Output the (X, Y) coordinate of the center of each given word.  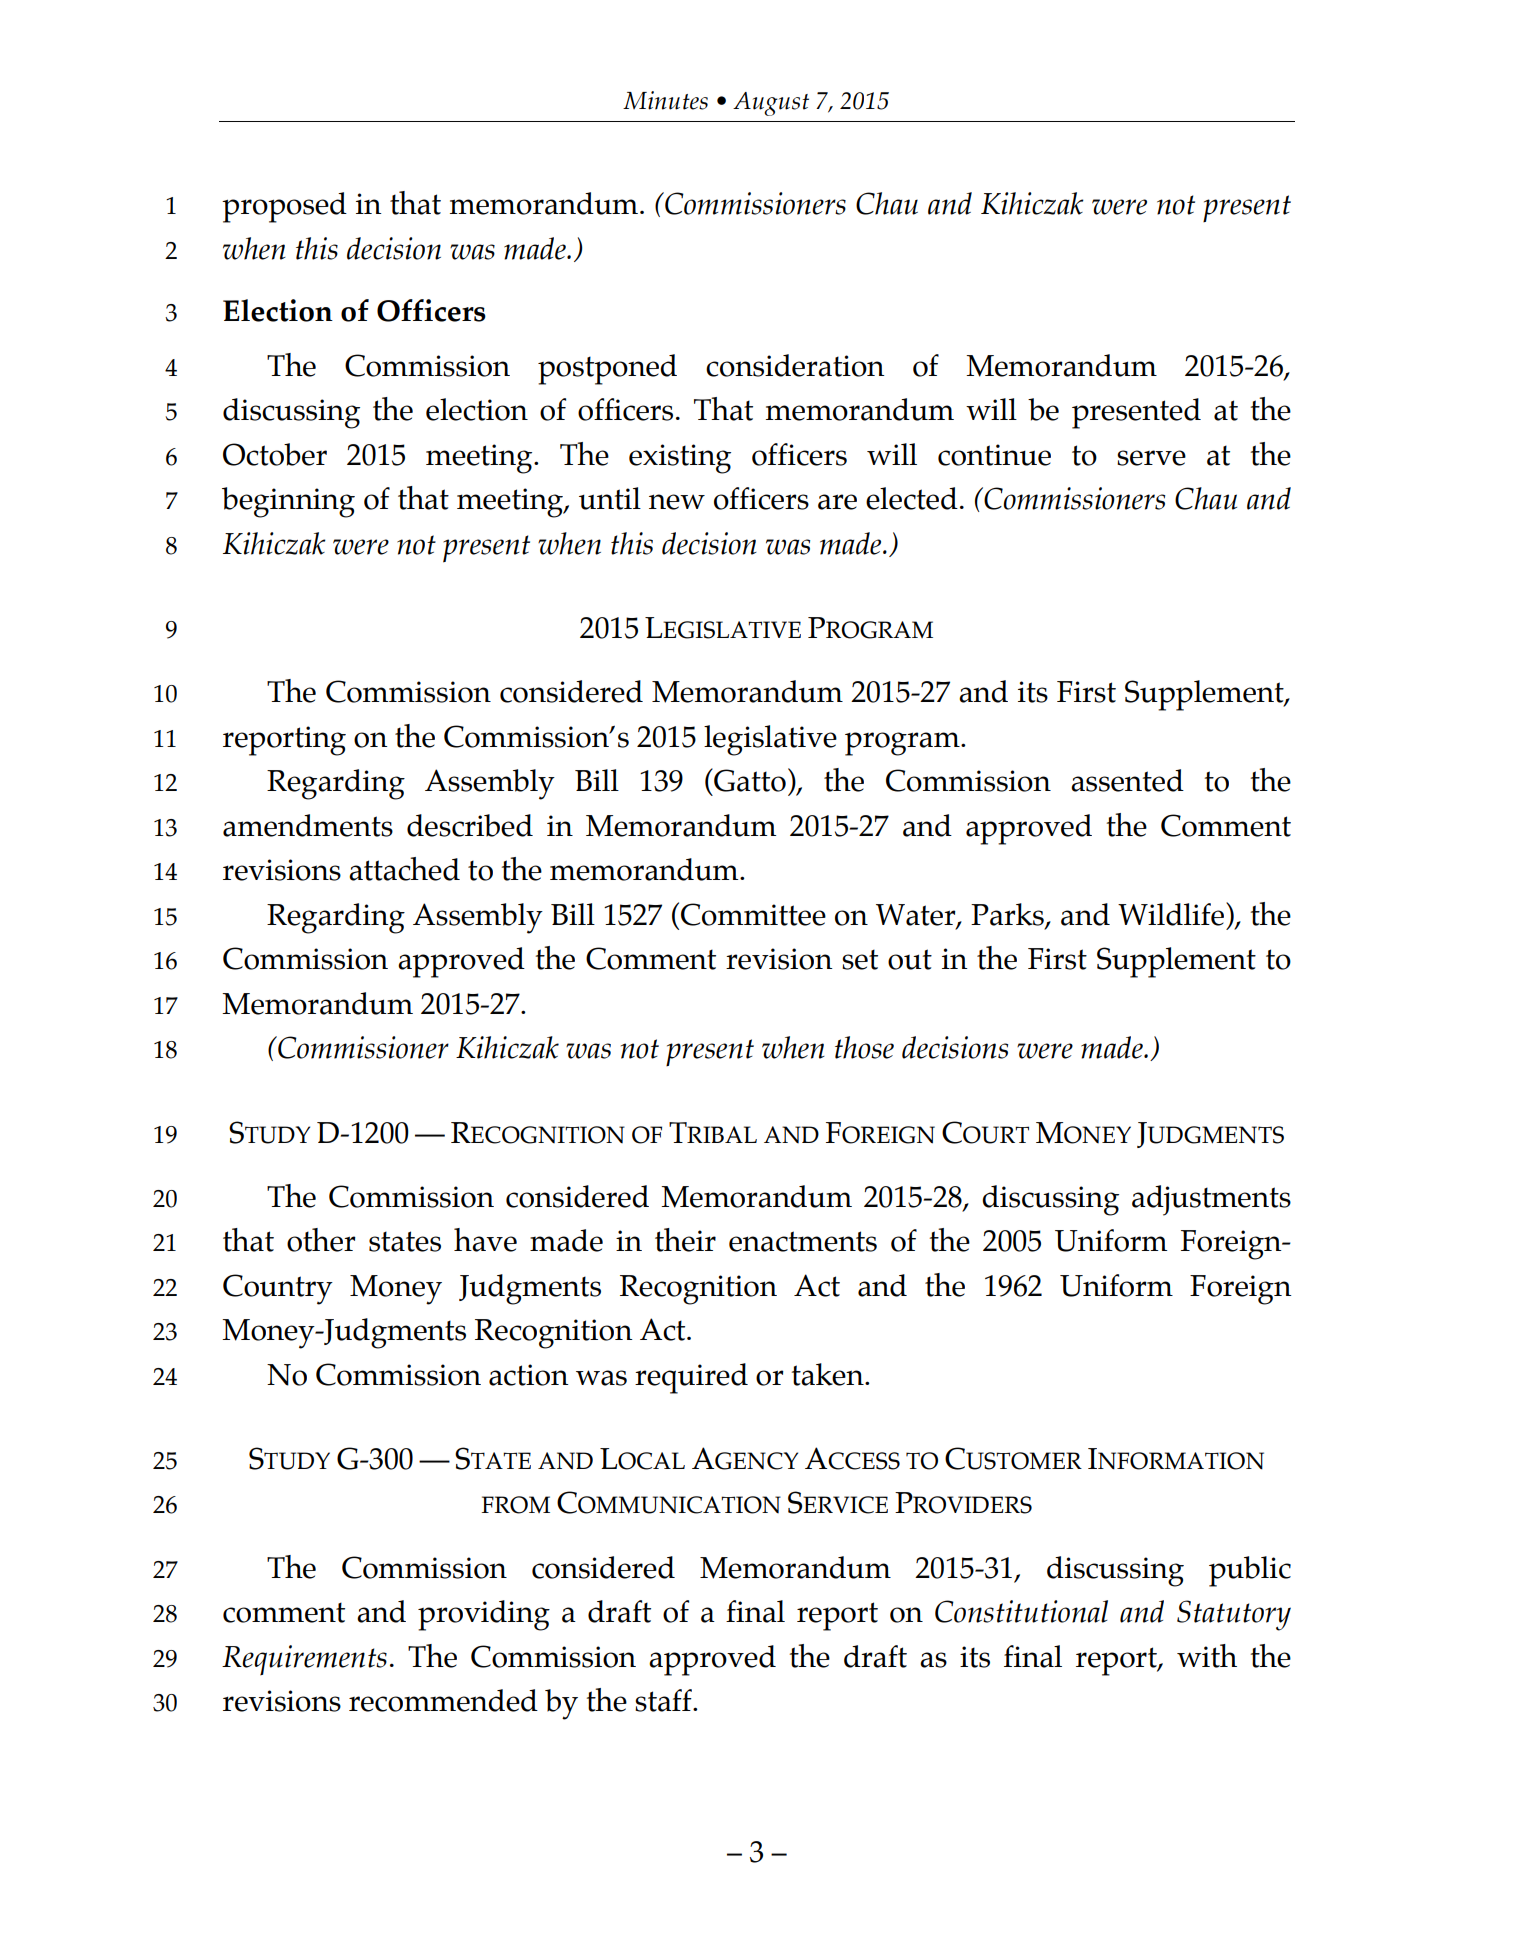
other (321, 1240)
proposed (284, 207)
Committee (753, 914)
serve (1151, 458)
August (771, 104)
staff (664, 1700)
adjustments (1211, 1200)
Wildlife (1171, 914)
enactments (803, 1241)
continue (994, 455)
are (837, 502)
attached (404, 869)
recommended (443, 1700)
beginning (288, 502)
